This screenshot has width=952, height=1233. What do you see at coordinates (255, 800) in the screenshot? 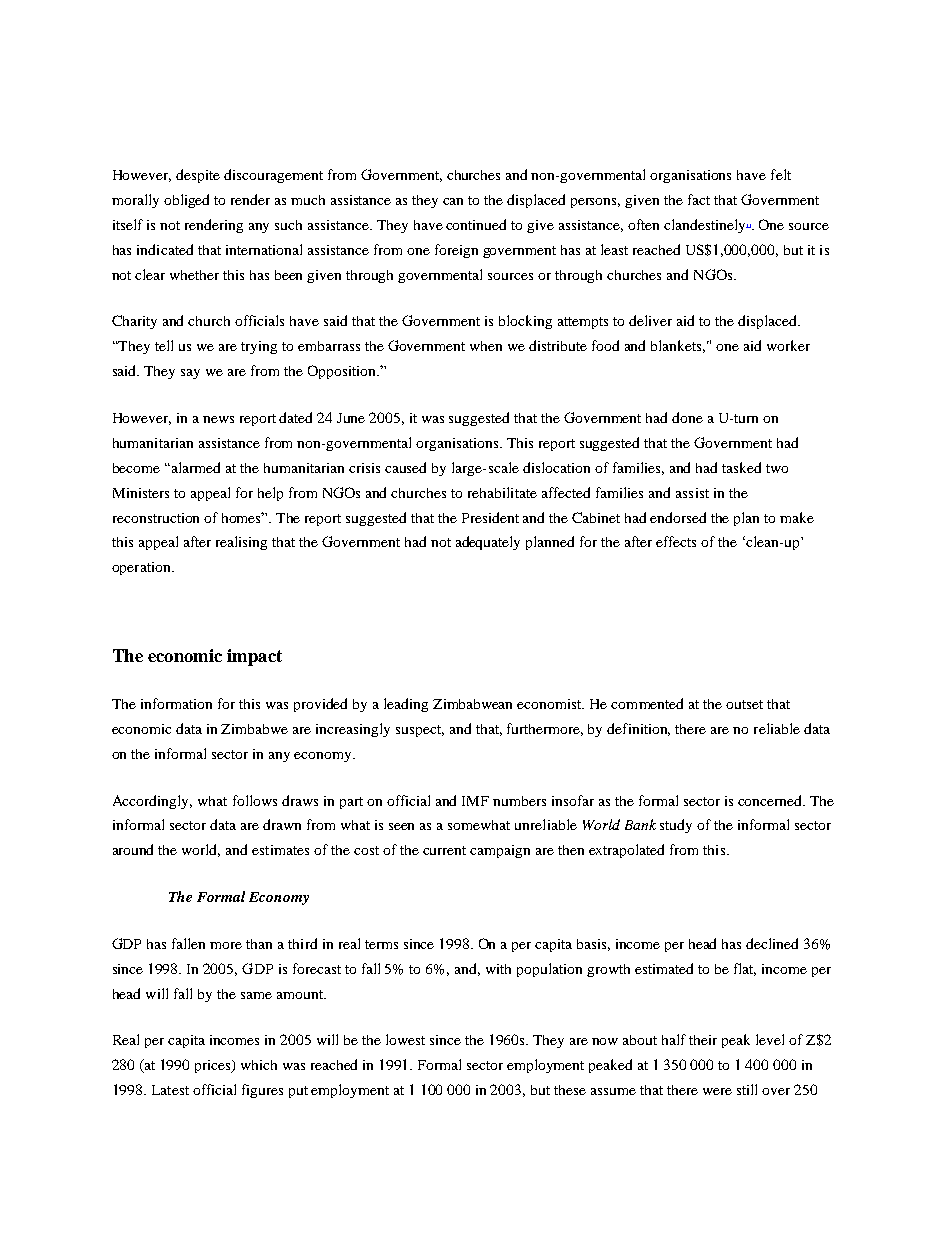
I see `follows` at bounding box center [255, 800].
